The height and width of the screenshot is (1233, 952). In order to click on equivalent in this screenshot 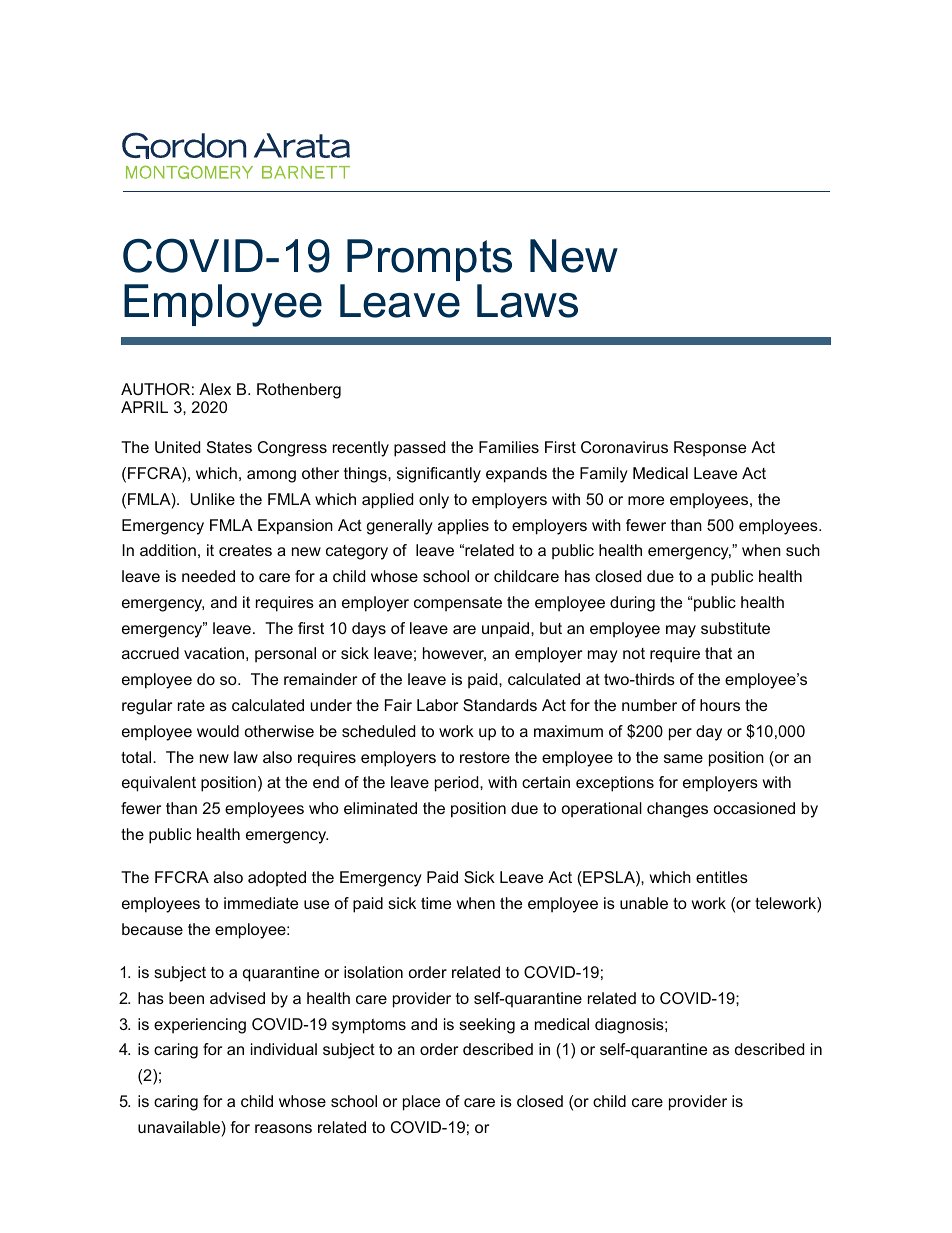, I will do `click(159, 784)`.
